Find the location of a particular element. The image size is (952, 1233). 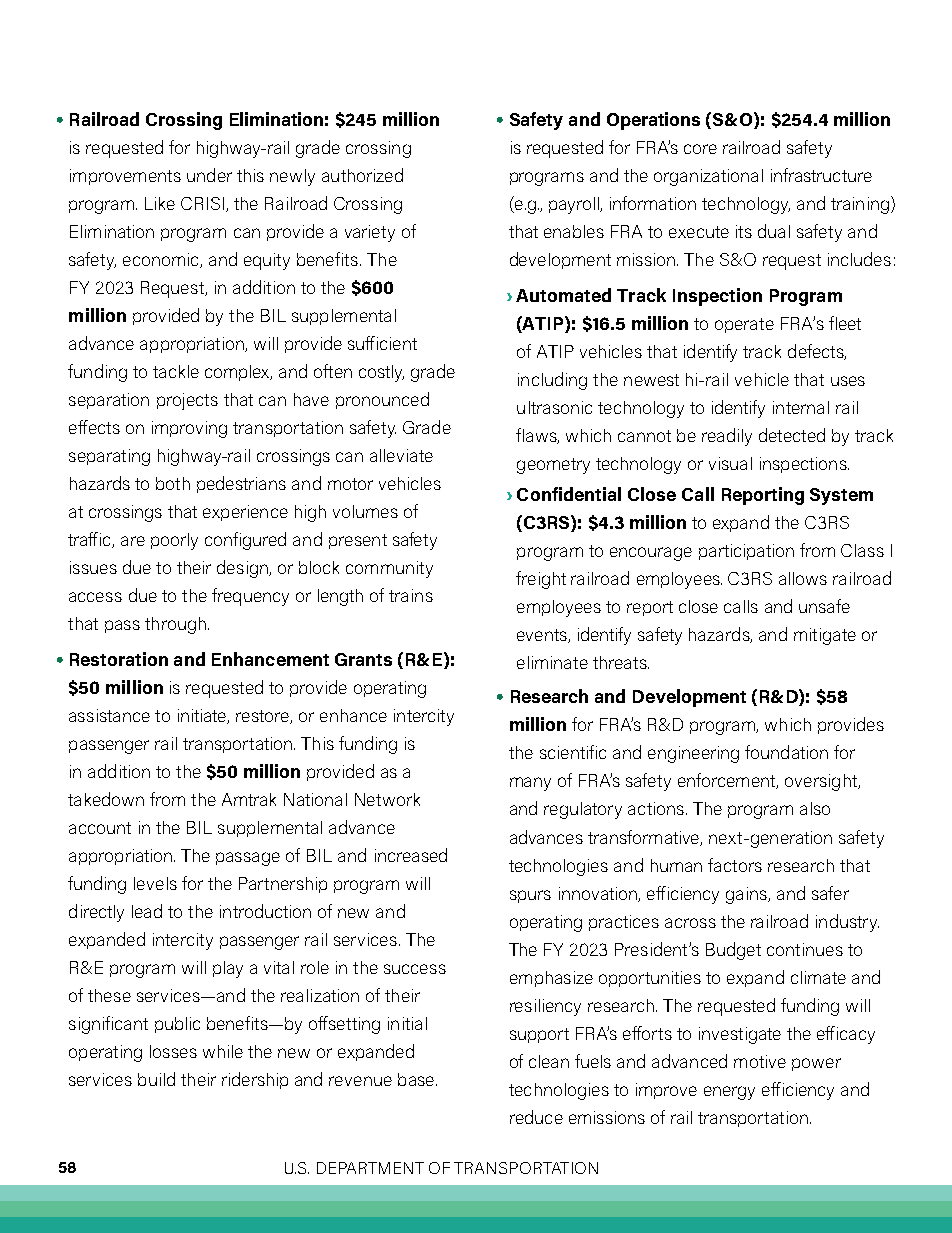

authorized is located at coordinates (362, 175).
